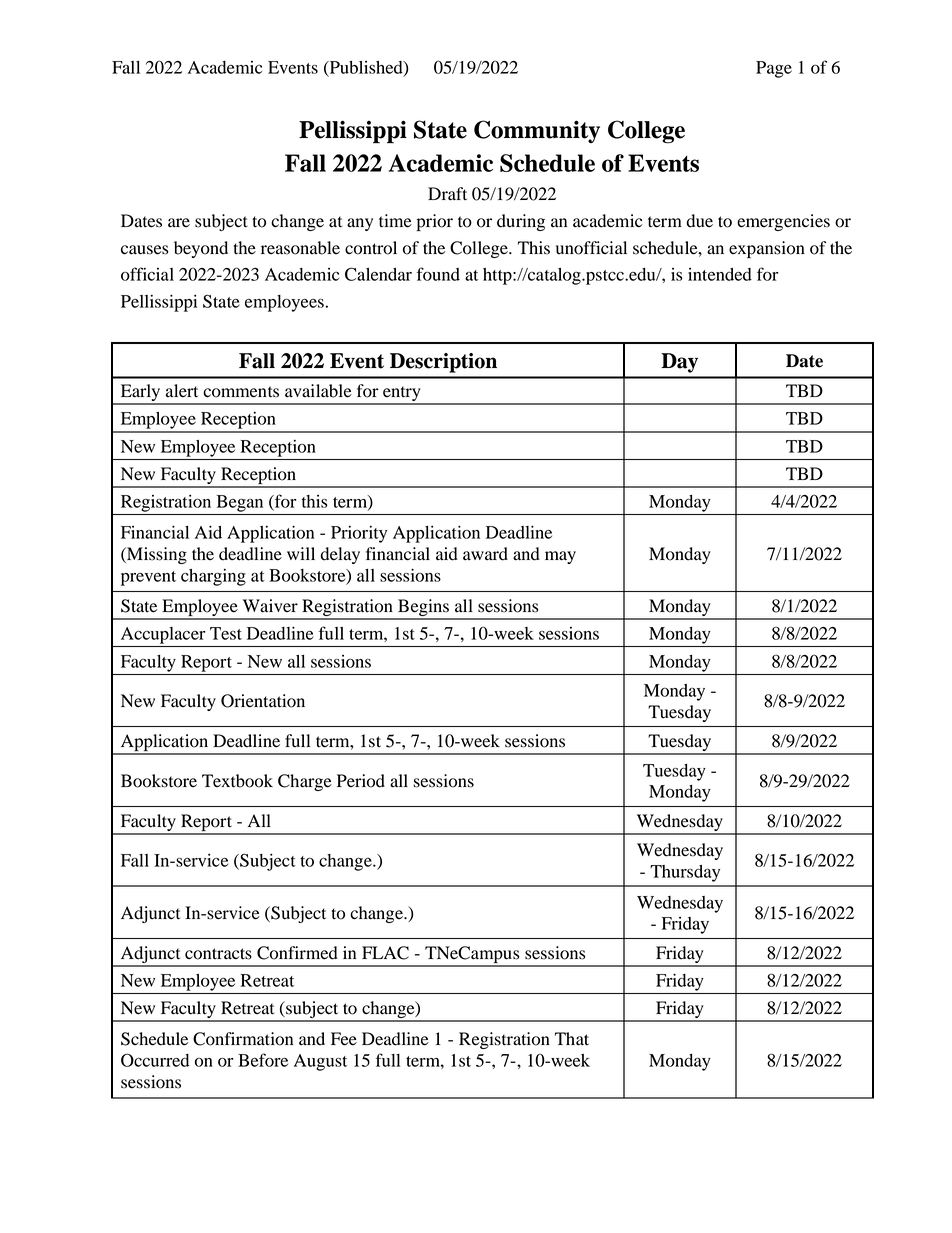 This document has height=1233, width=952. What do you see at coordinates (485, 554) in the document?
I see `award` at bounding box center [485, 554].
